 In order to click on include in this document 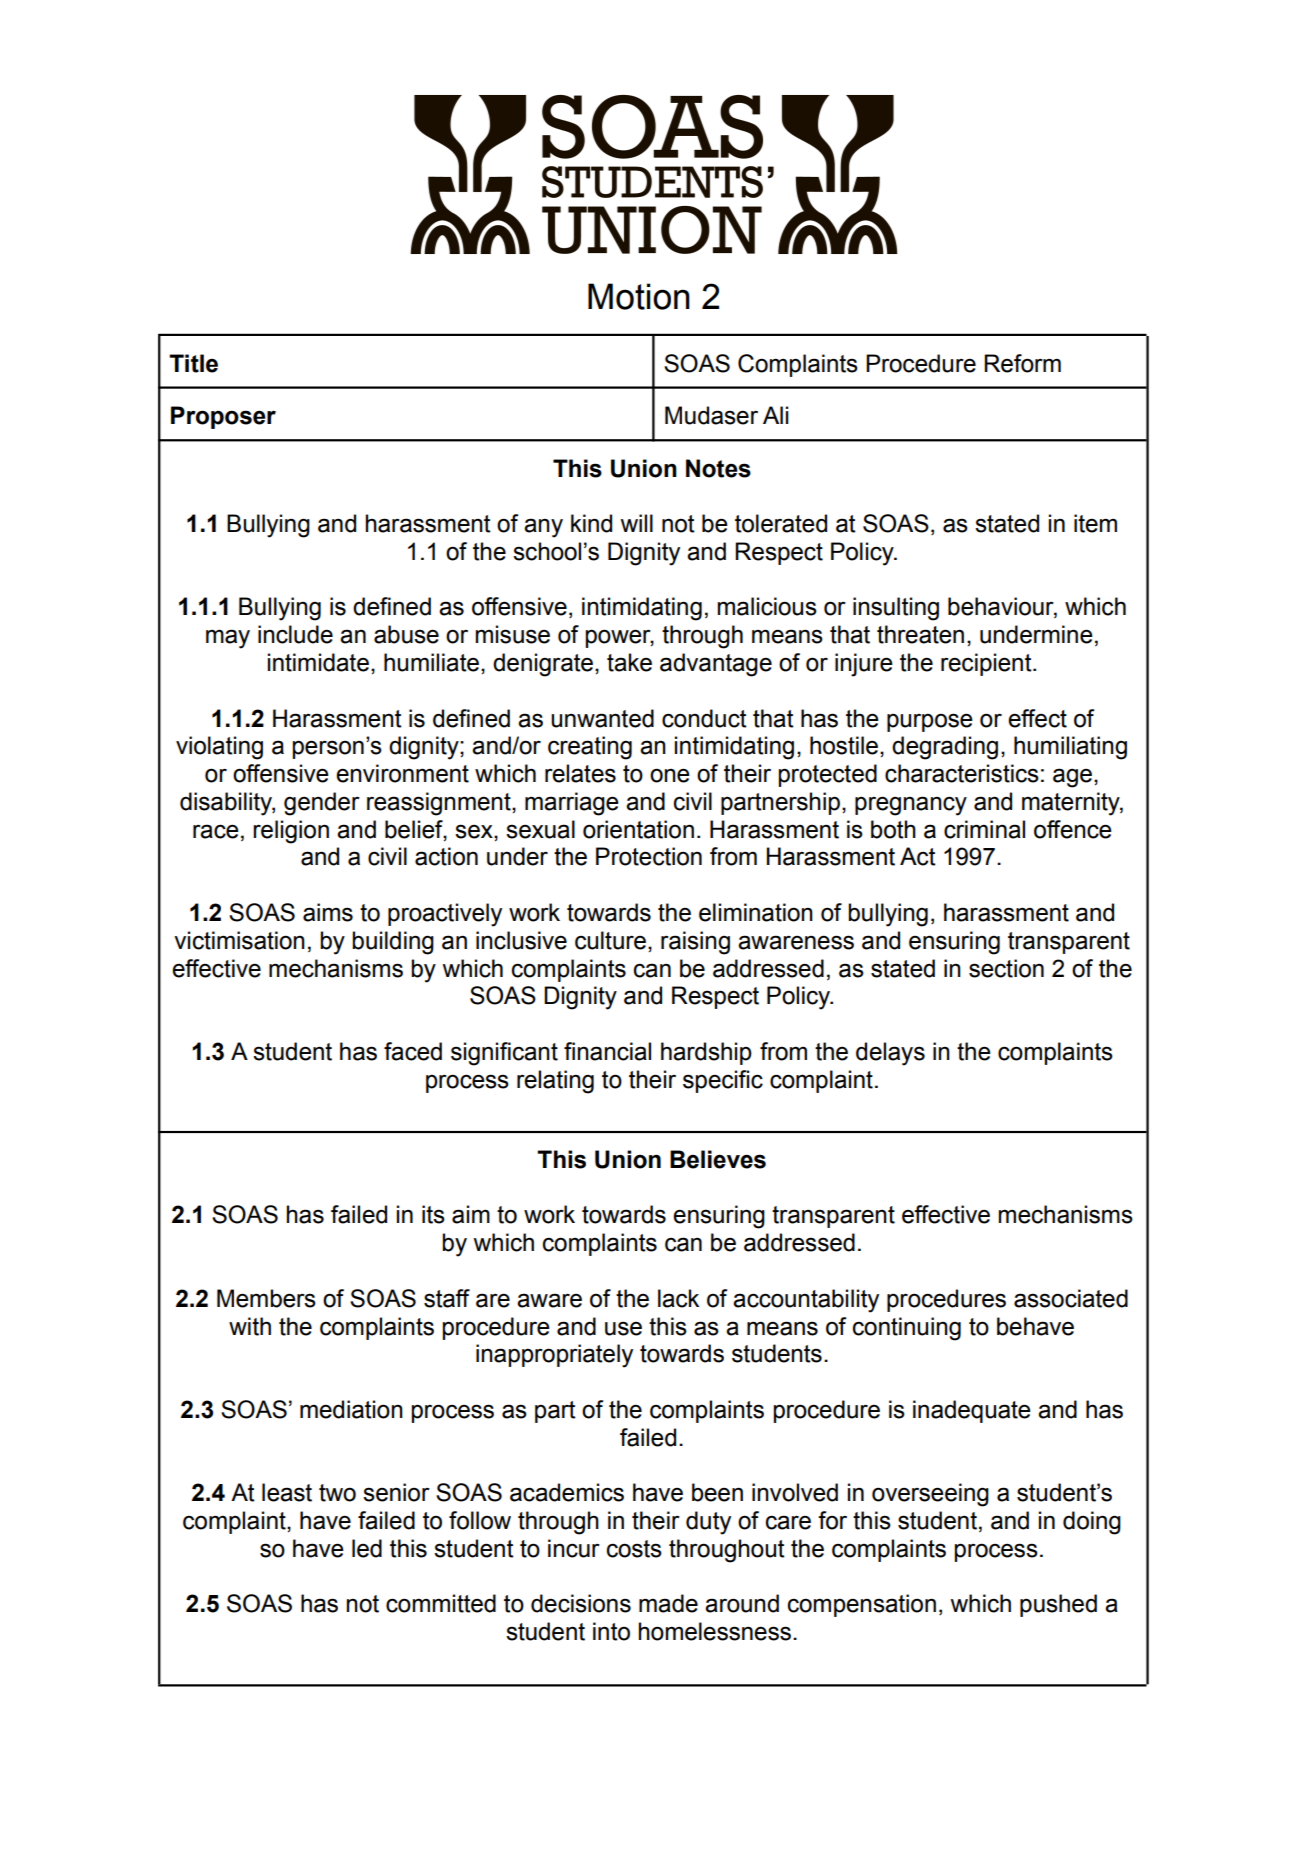, I will do `click(295, 634)`.
